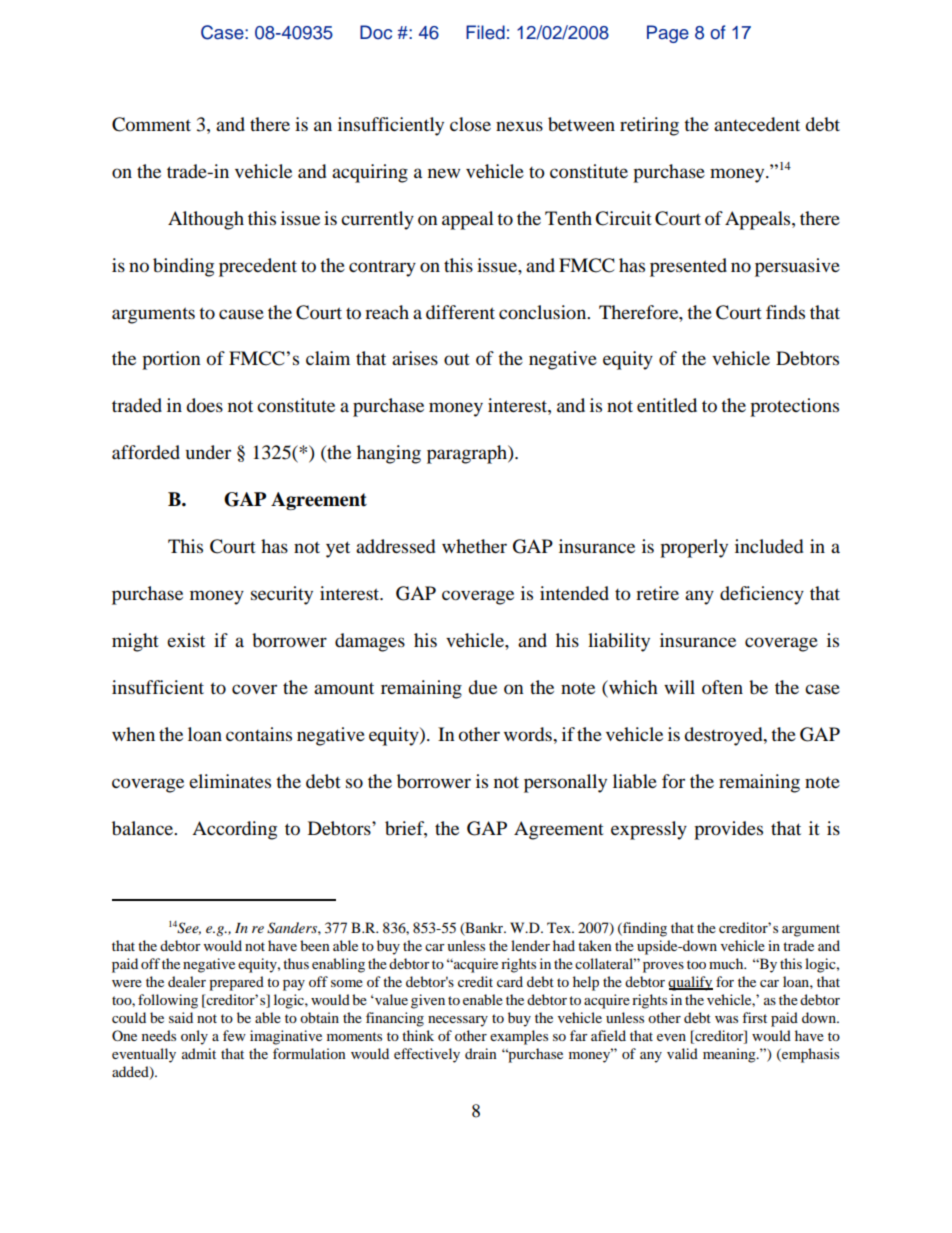 Image resolution: width=952 pixels, height=1233 pixels. What do you see at coordinates (151, 124) in the screenshot?
I see `Comment` at bounding box center [151, 124].
